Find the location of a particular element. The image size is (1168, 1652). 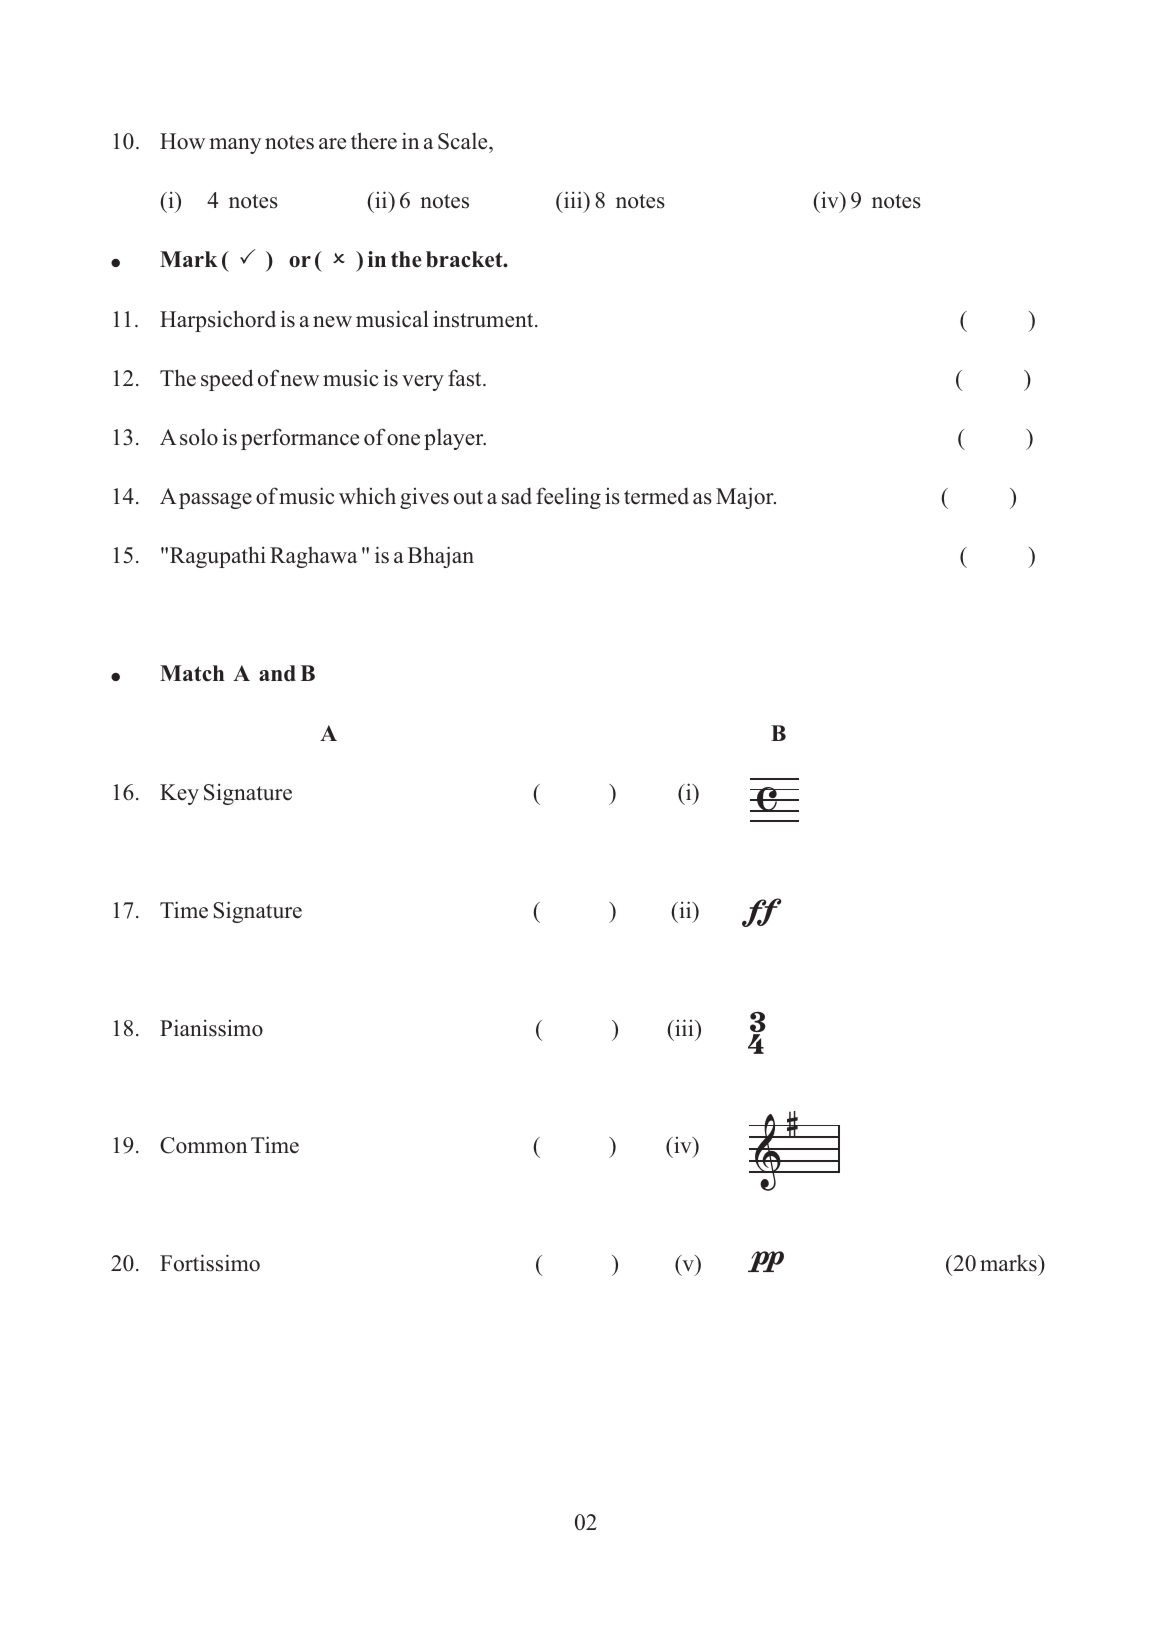

and is located at coordinates (277, 673).
